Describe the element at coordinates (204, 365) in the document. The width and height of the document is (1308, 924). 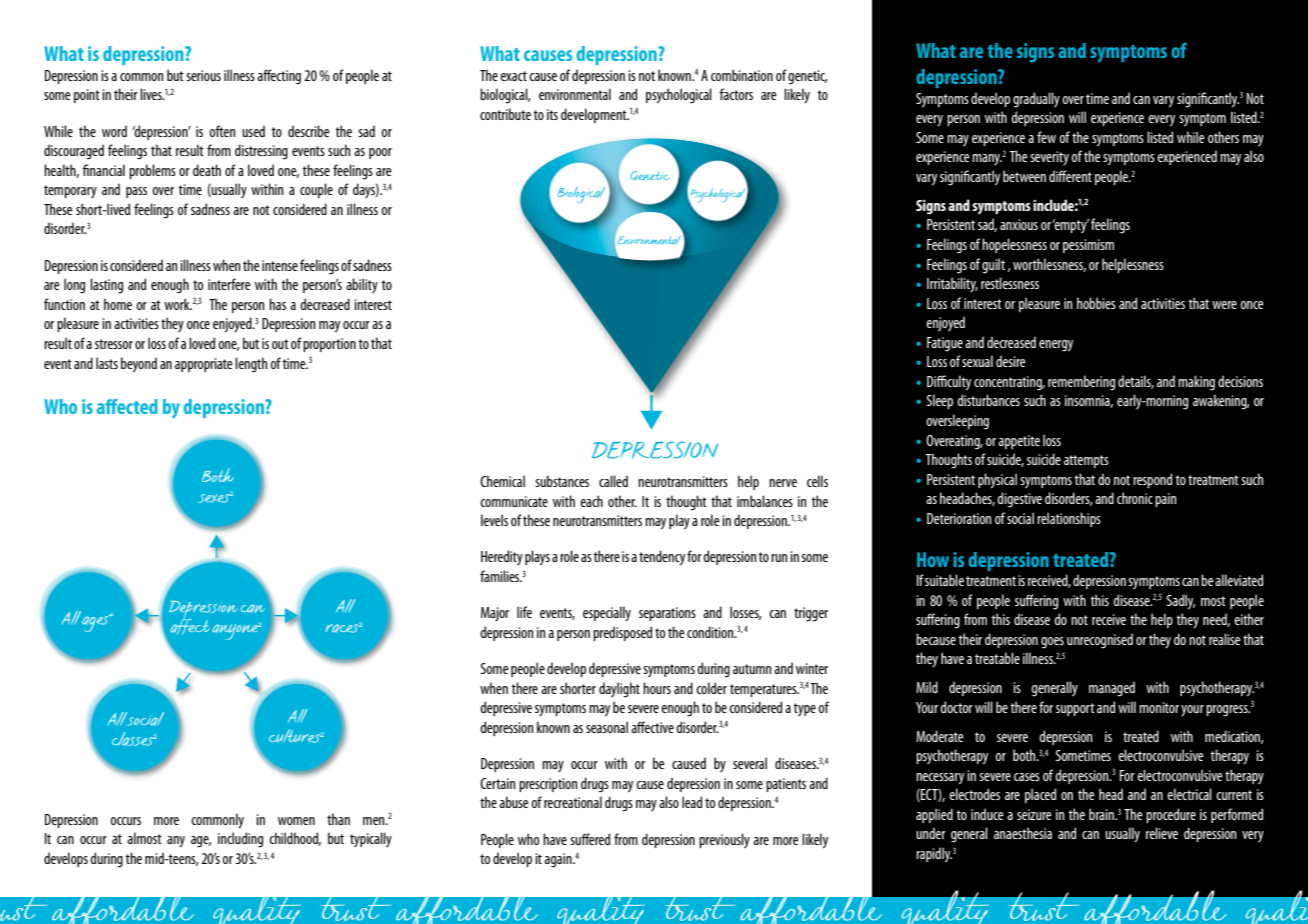
I see `appropriate` at that location.
